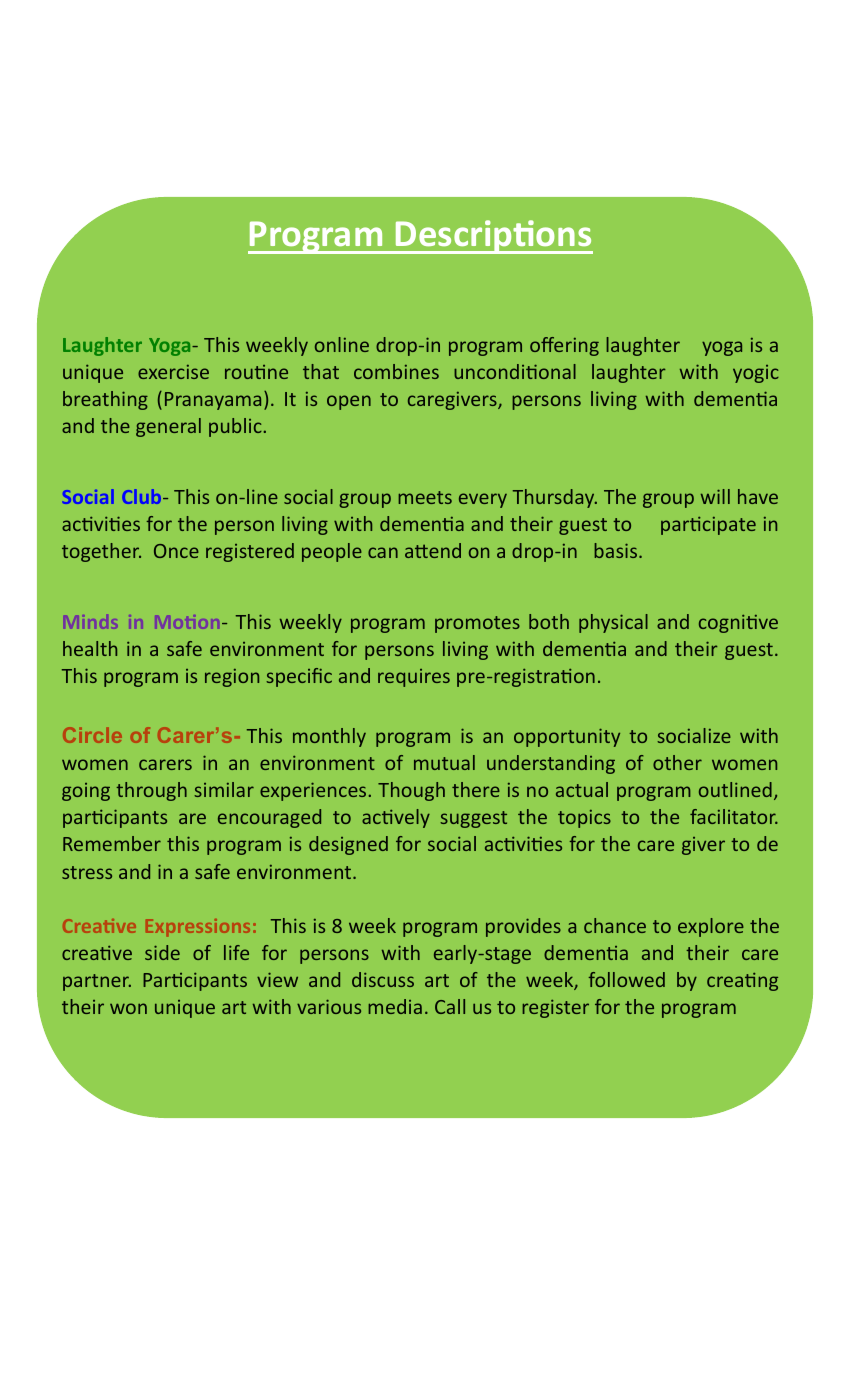  What do you see at coordinates (708, 526) in the image?
I see `participate` at bounding box center [708, 526].
